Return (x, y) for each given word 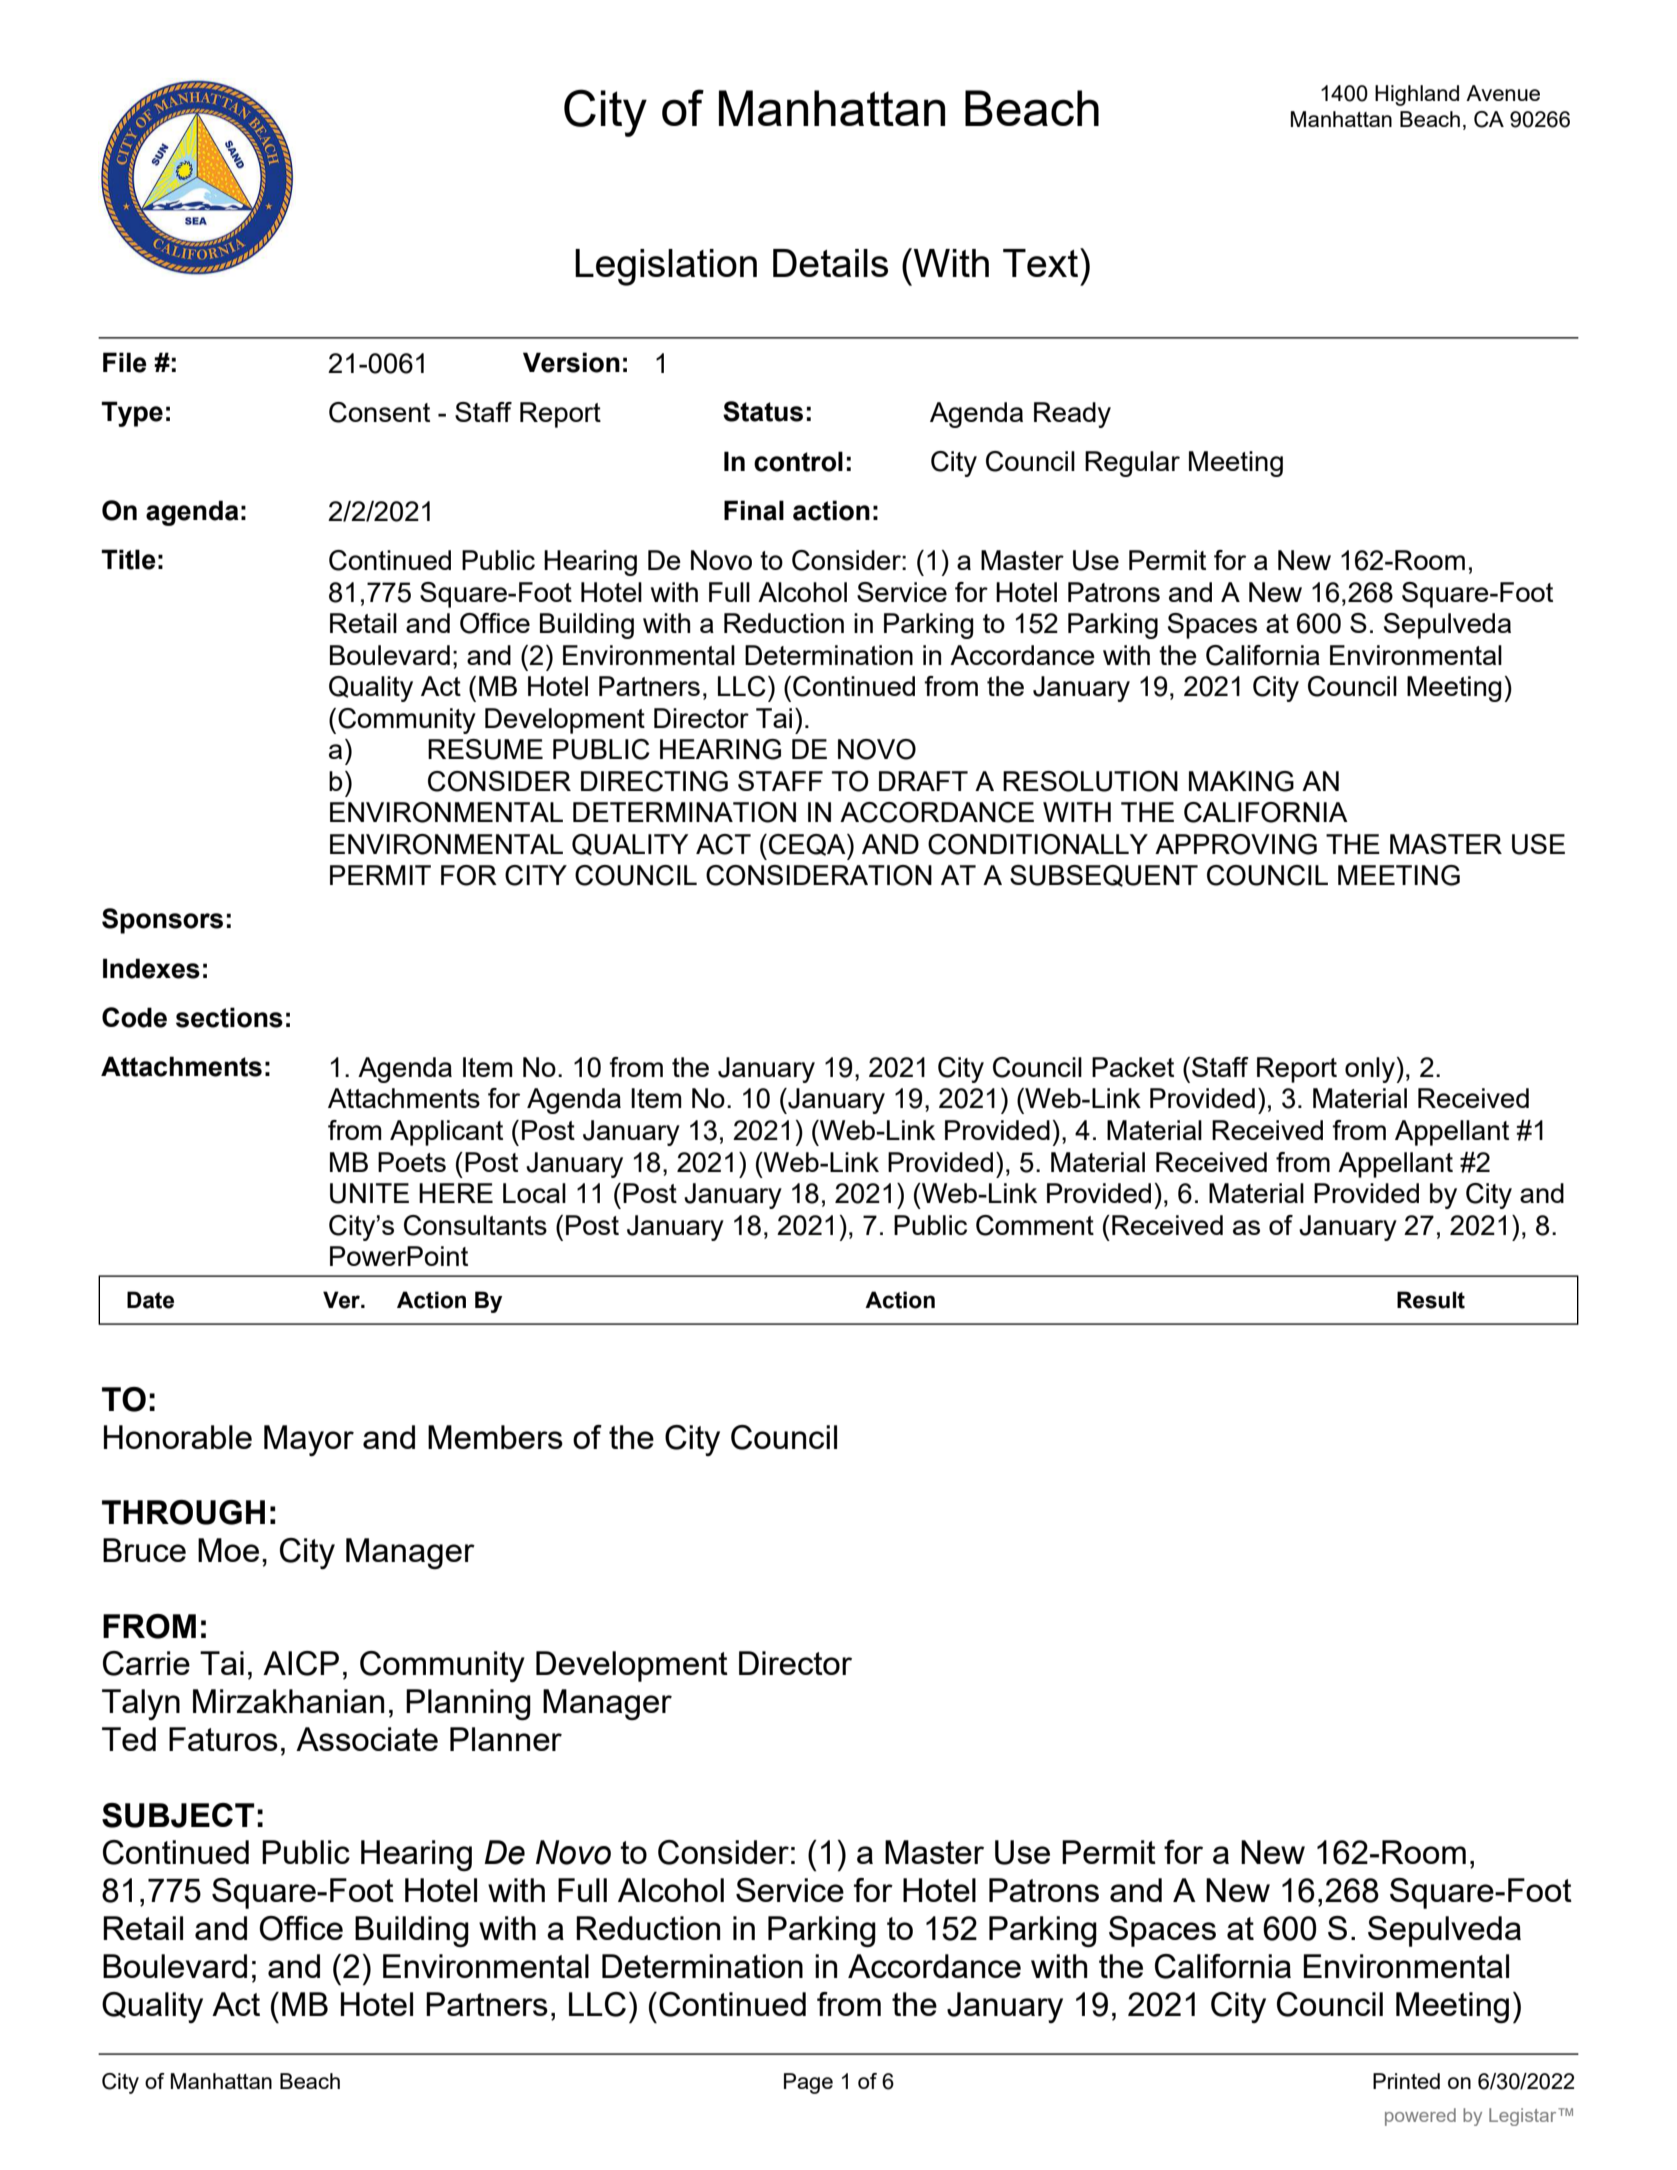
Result (1431, 1300)
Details (830, 263)
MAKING (1241, 781)
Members (495, 1437)
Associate (367, 1739)
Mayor (309, 1440)
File (125, 362)
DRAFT (923, 781)
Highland (1417, 95)
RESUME (485, 749)
